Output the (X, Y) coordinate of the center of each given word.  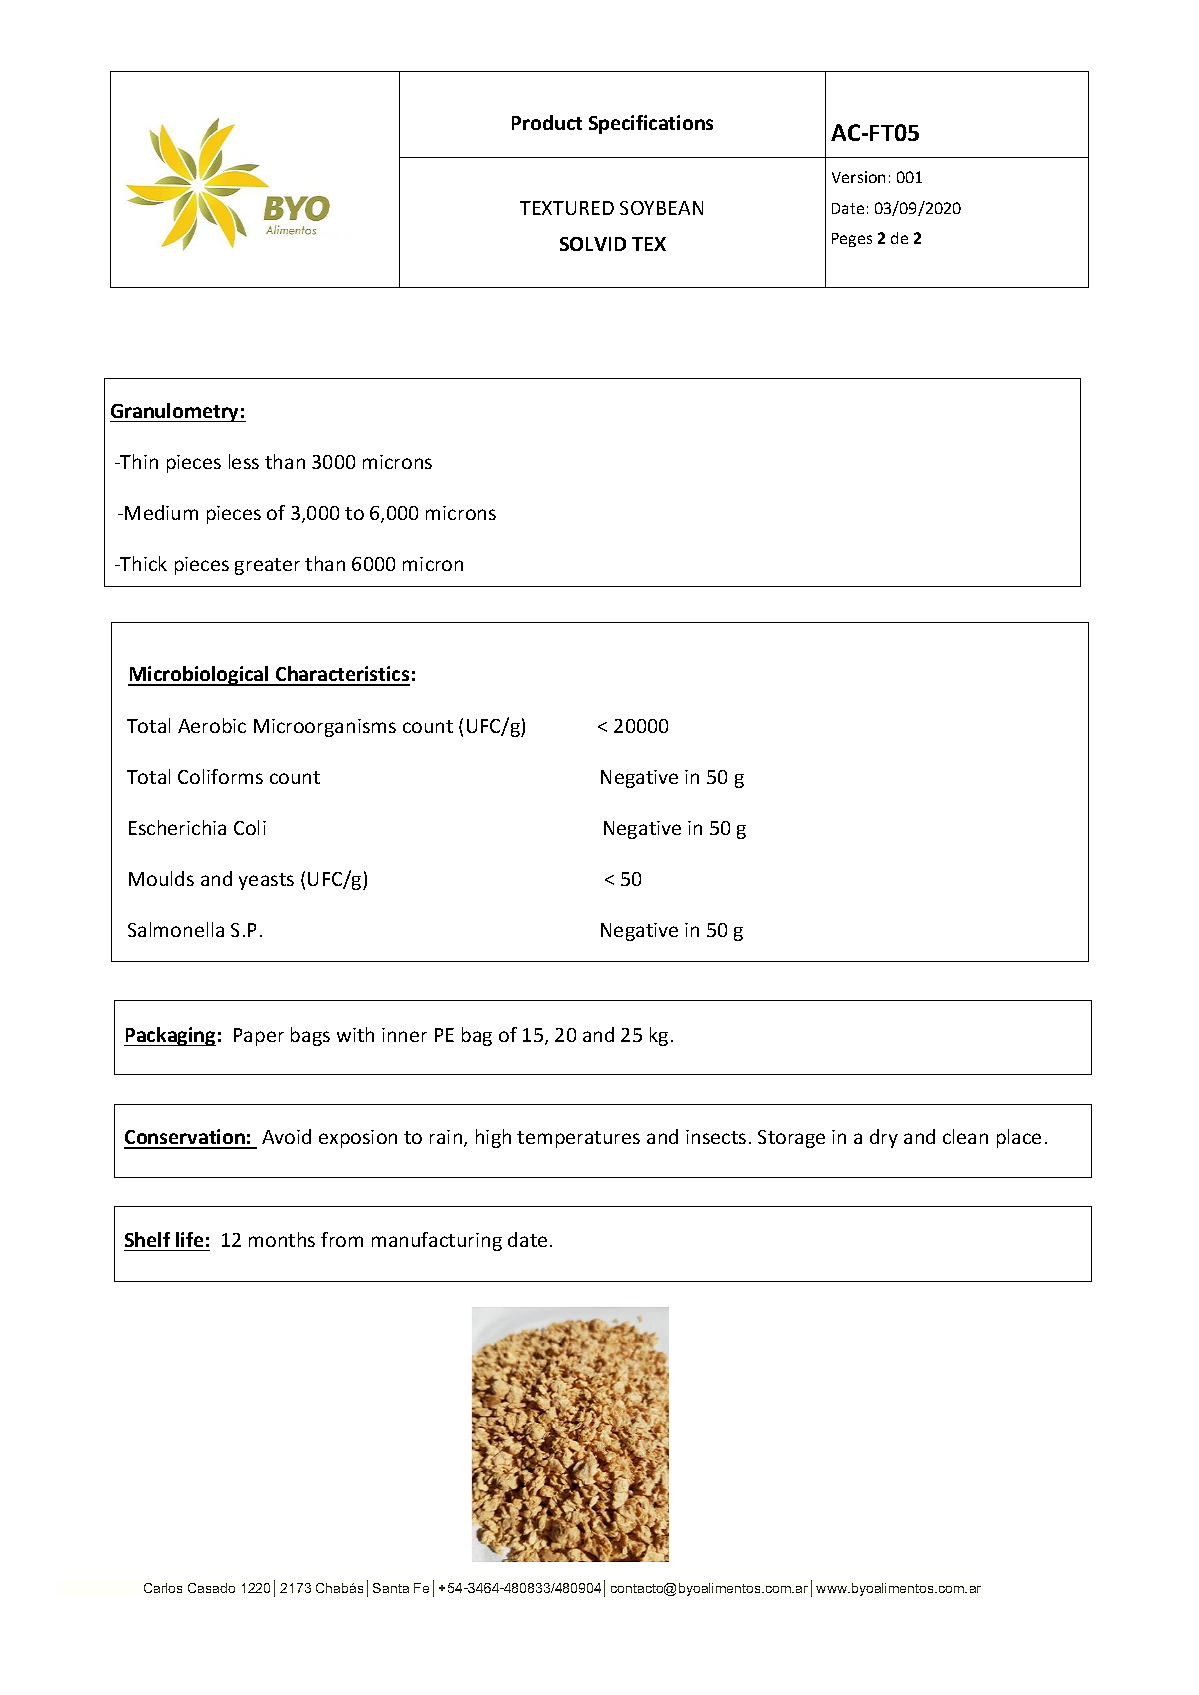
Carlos (163, 1588)
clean (965, 1136)
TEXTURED (567, 208)
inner (404, 1035)
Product (547, 122)
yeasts (266, 881)
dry (884, 1138)
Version (858, 177)
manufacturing (437, 1241)
